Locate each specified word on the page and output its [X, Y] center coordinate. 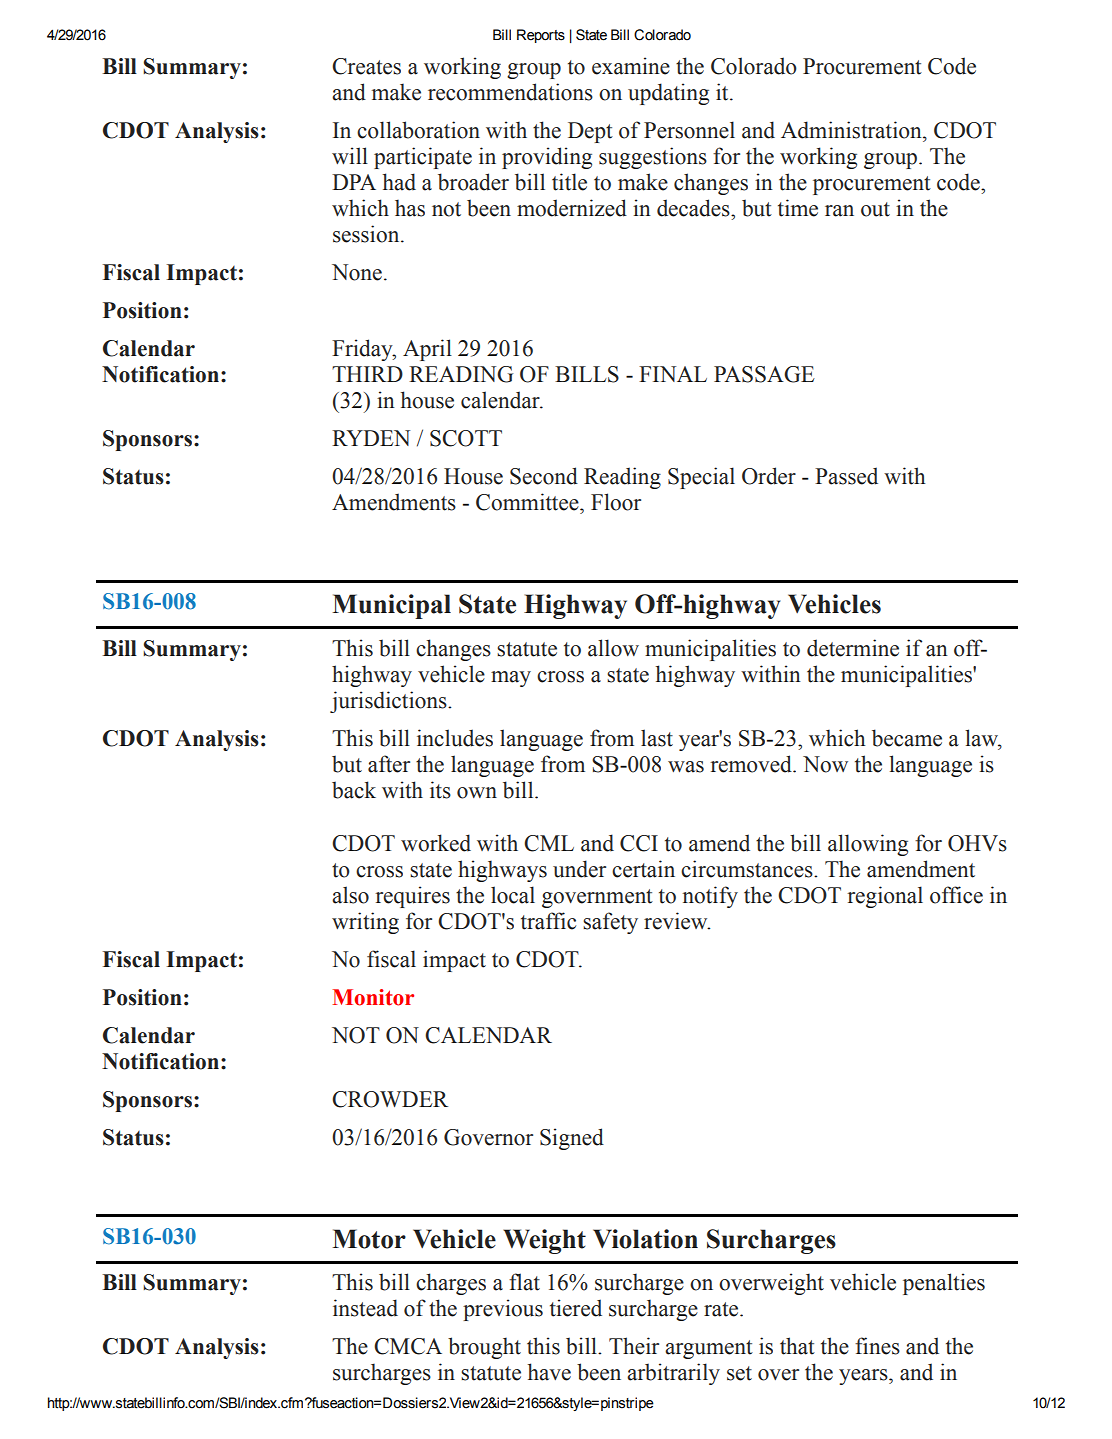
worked [436, 843]
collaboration [418, 130]
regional [885, 897]
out [875, 209]
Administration [852, 130]
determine [853, 648]
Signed [572, 1139]
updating [668, 94]
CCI [639, 843]
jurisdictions [389, 702]
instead [365, 1308]
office [956, 895]
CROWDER [390, 1099]
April [427, 350]
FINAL [673, 374]
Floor [616, 502]
